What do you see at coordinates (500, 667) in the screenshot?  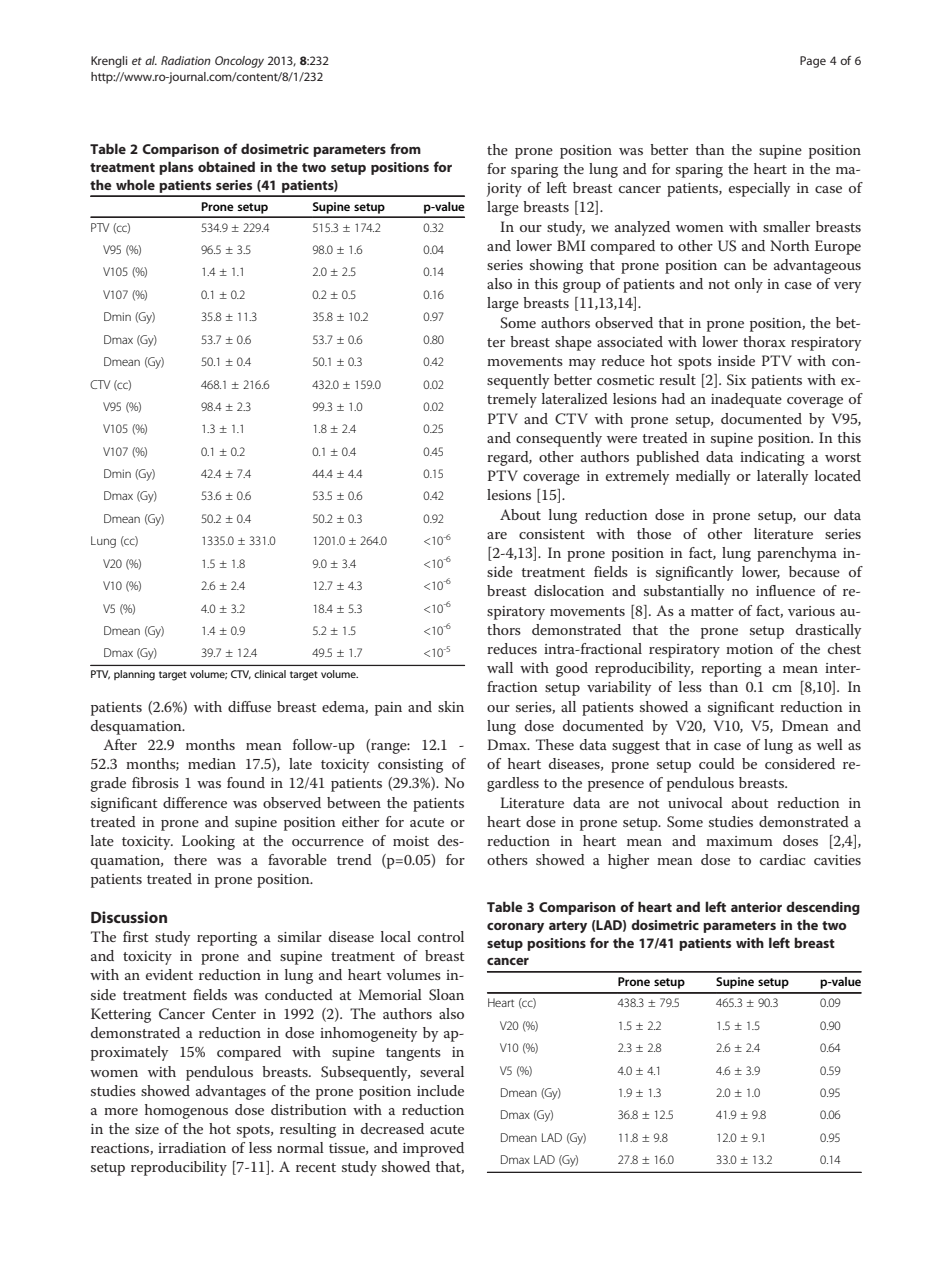 I see `wall` at bounding box center [500, 667].
